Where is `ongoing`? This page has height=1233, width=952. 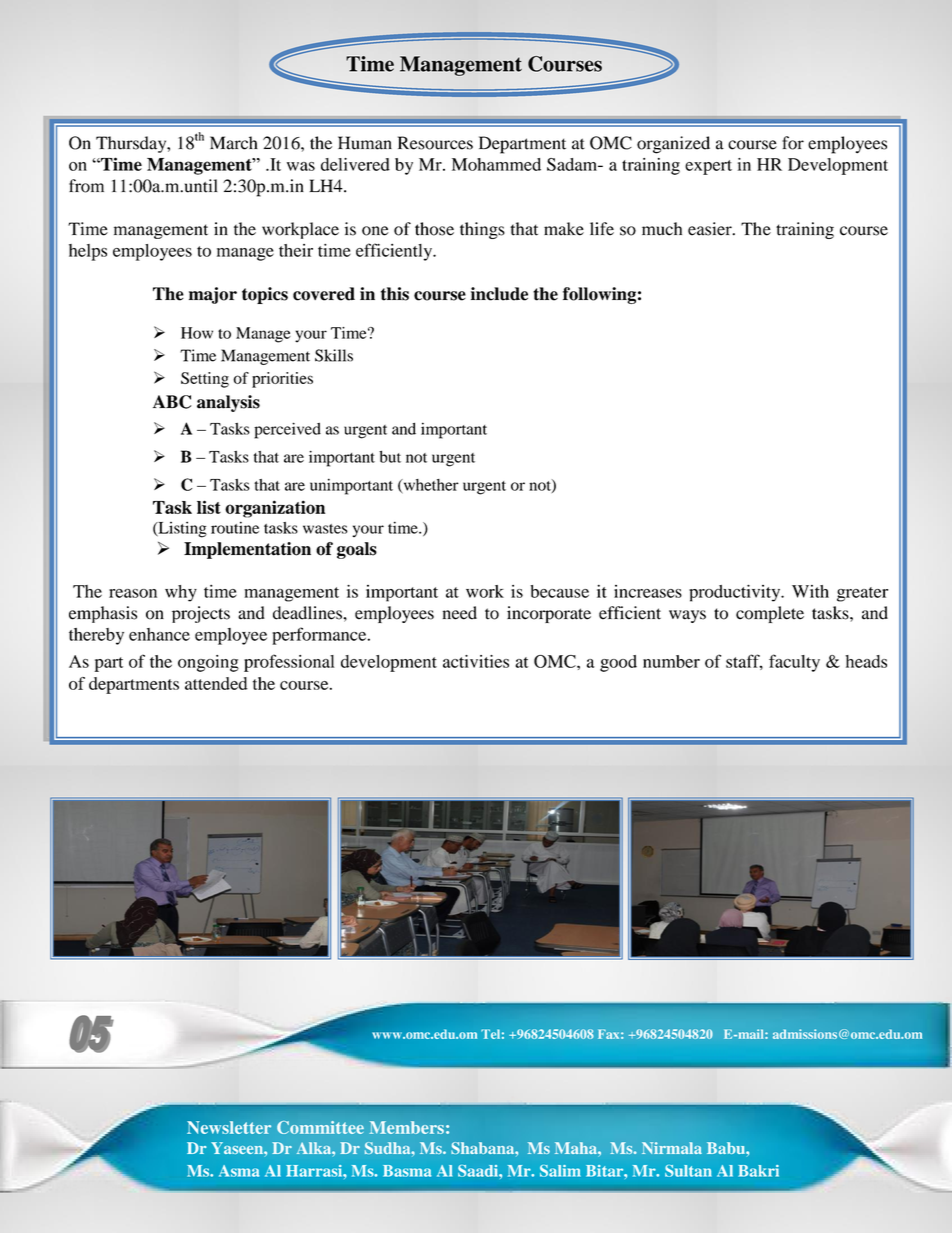
ongoing is located at coordinates (208, 663).
